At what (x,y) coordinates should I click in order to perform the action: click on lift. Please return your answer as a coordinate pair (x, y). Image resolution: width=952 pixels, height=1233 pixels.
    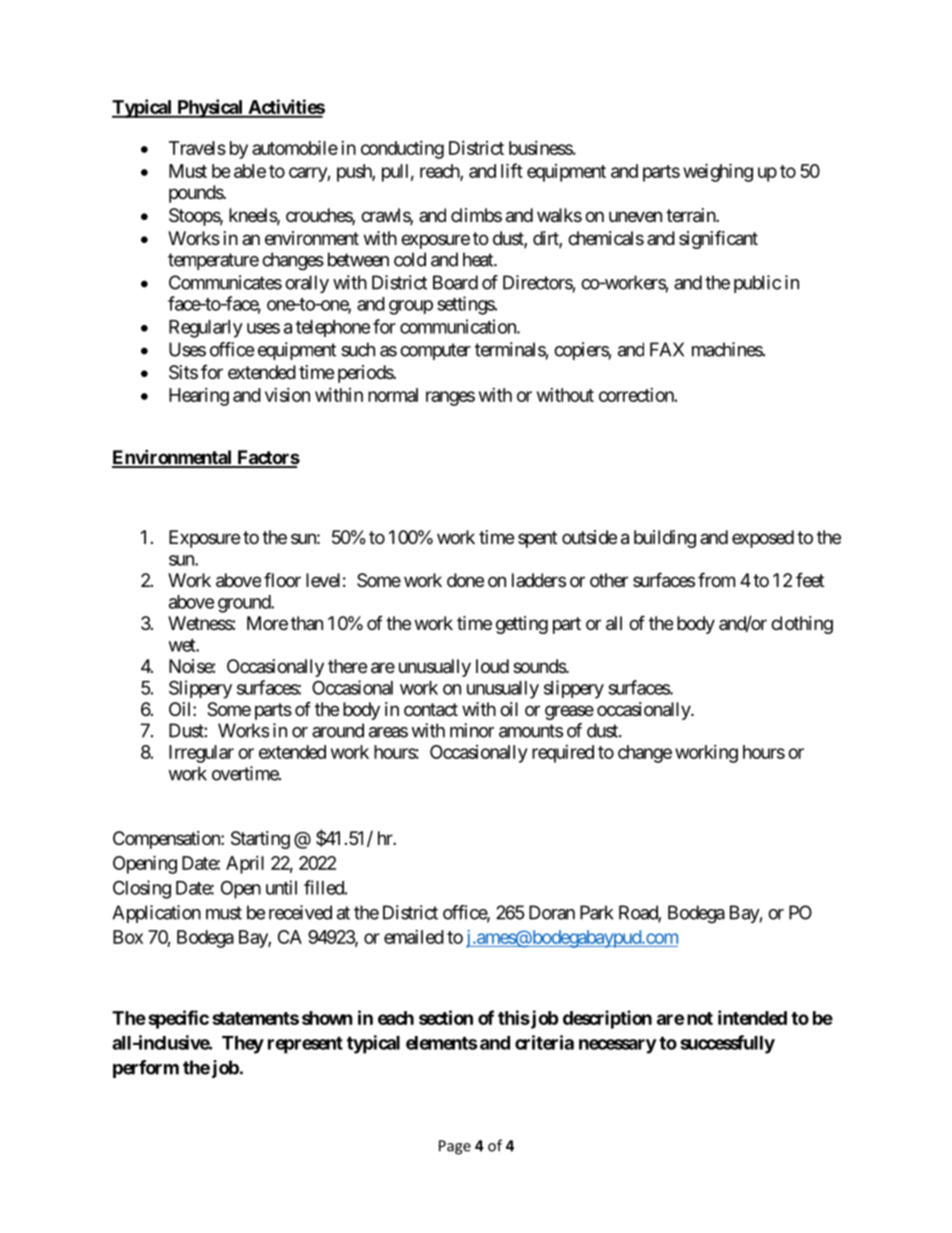
    Looking at the image, I should click on (512, 170).
